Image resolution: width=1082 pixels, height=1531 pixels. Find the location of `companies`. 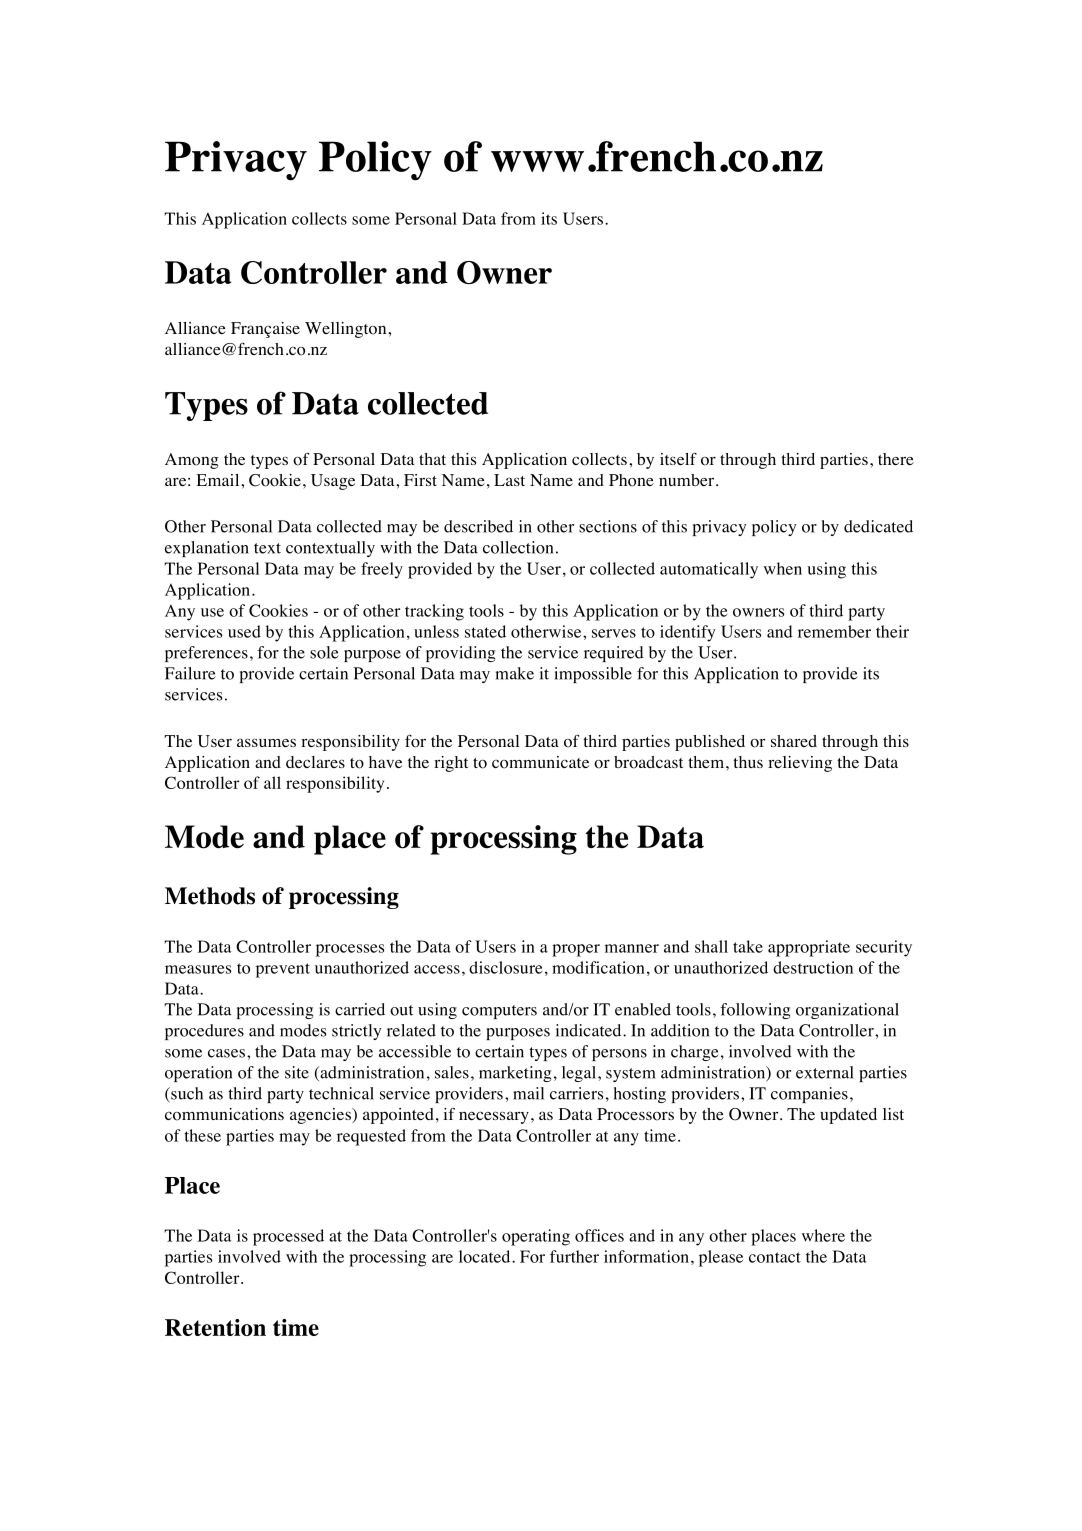

companies is located at coordinates (809, 1095).
